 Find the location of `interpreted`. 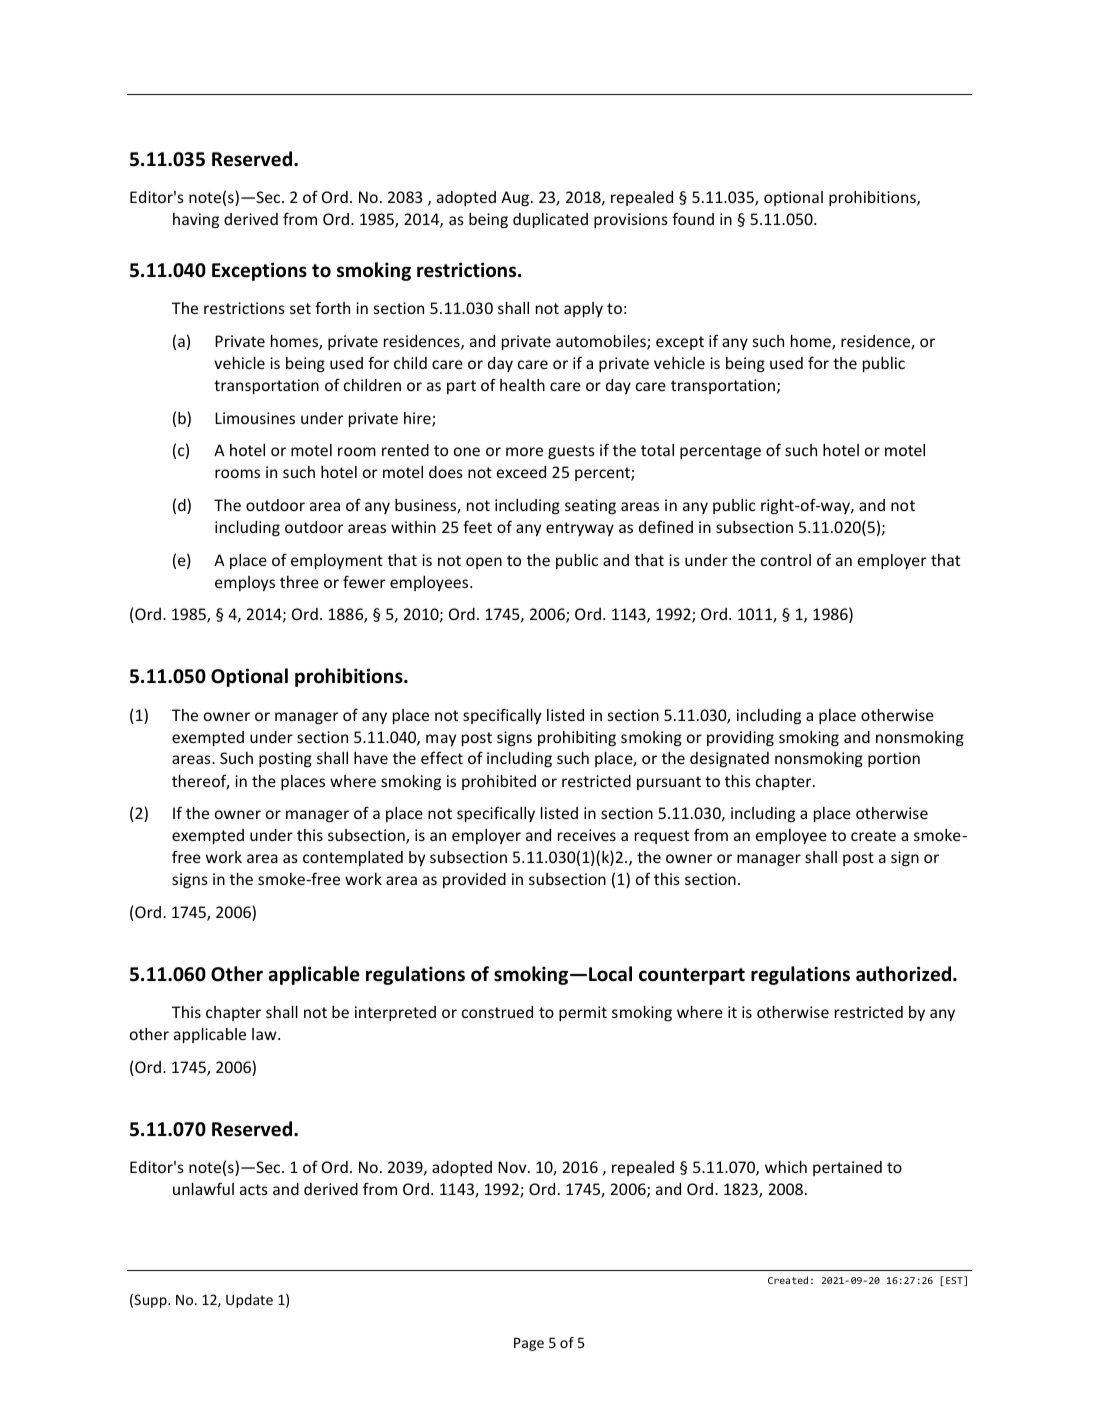

interpreted is located at coordinates (395, 1013).
